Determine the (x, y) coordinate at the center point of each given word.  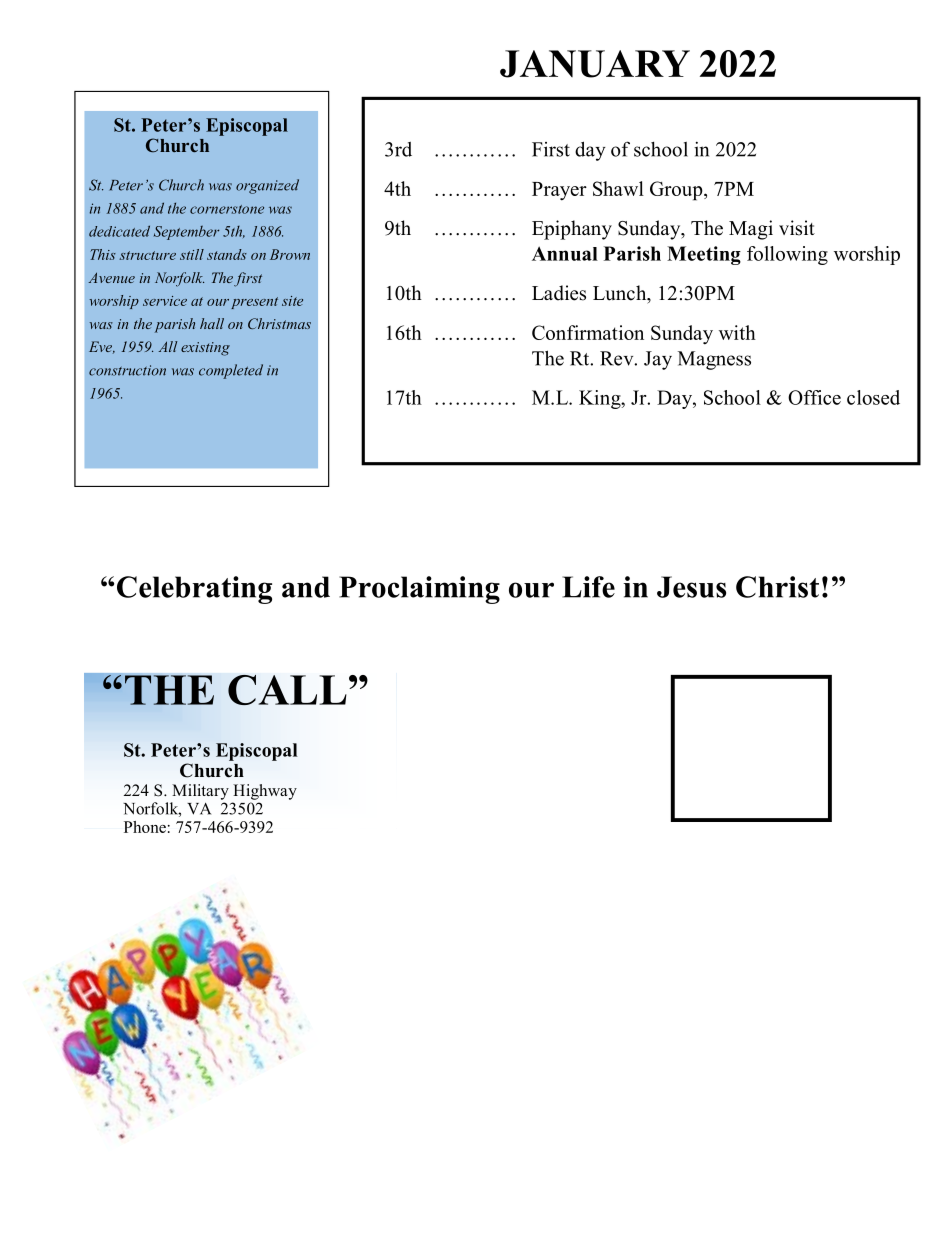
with (737, 332)
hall (212, 323)
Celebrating (194, 590)
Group (677, 191)
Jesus (691, 587)
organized (267, 186)
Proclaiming (419, 590)
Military (200, 792)
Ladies (559, 293)
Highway (265, 792)
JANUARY (595, 64)
